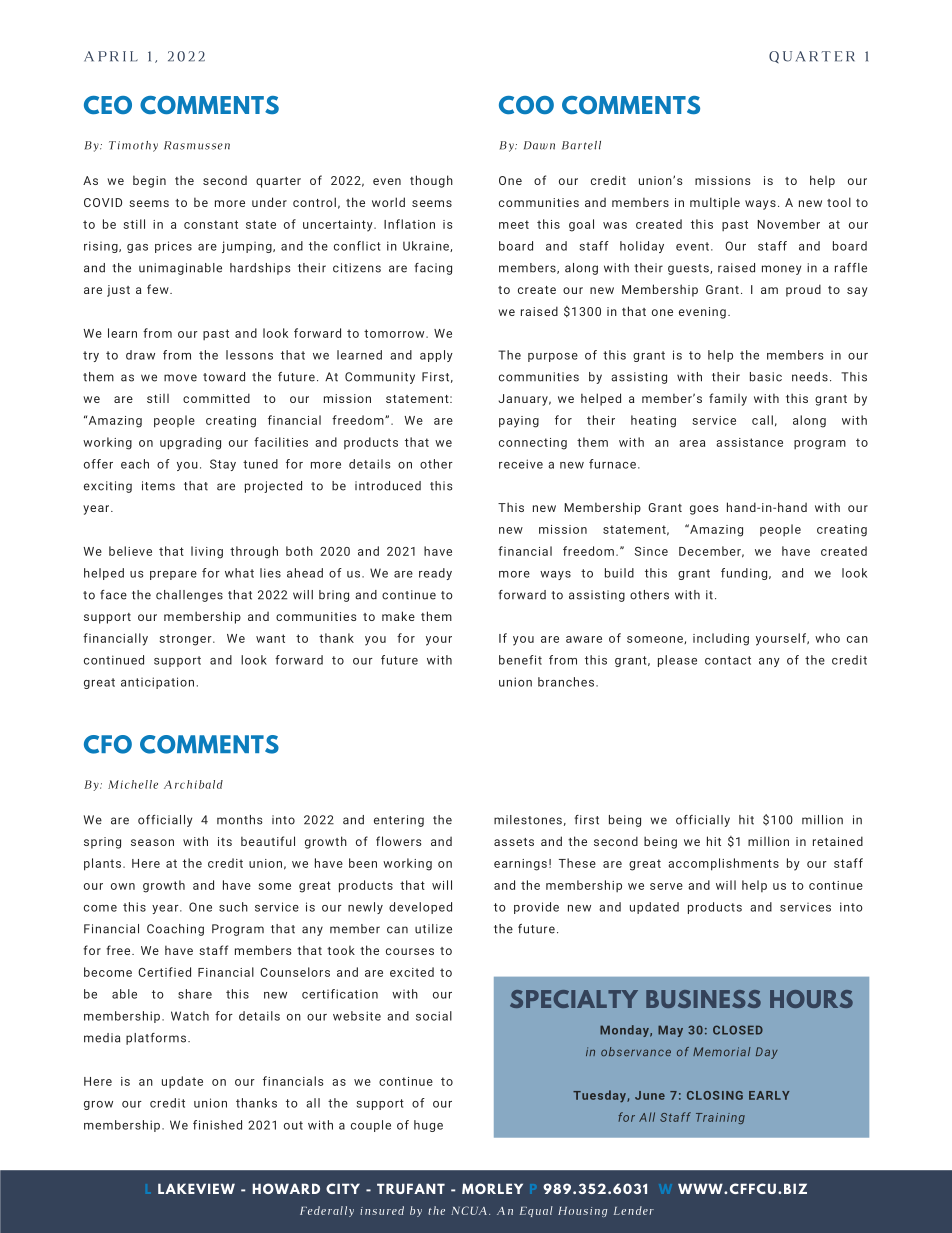 Image resolution: width=952 pixels, height=1233 pixels. What do you see at coordinates (197, 145) in the page?
I see `Rasmussen` at bounding box center [197, 145].
